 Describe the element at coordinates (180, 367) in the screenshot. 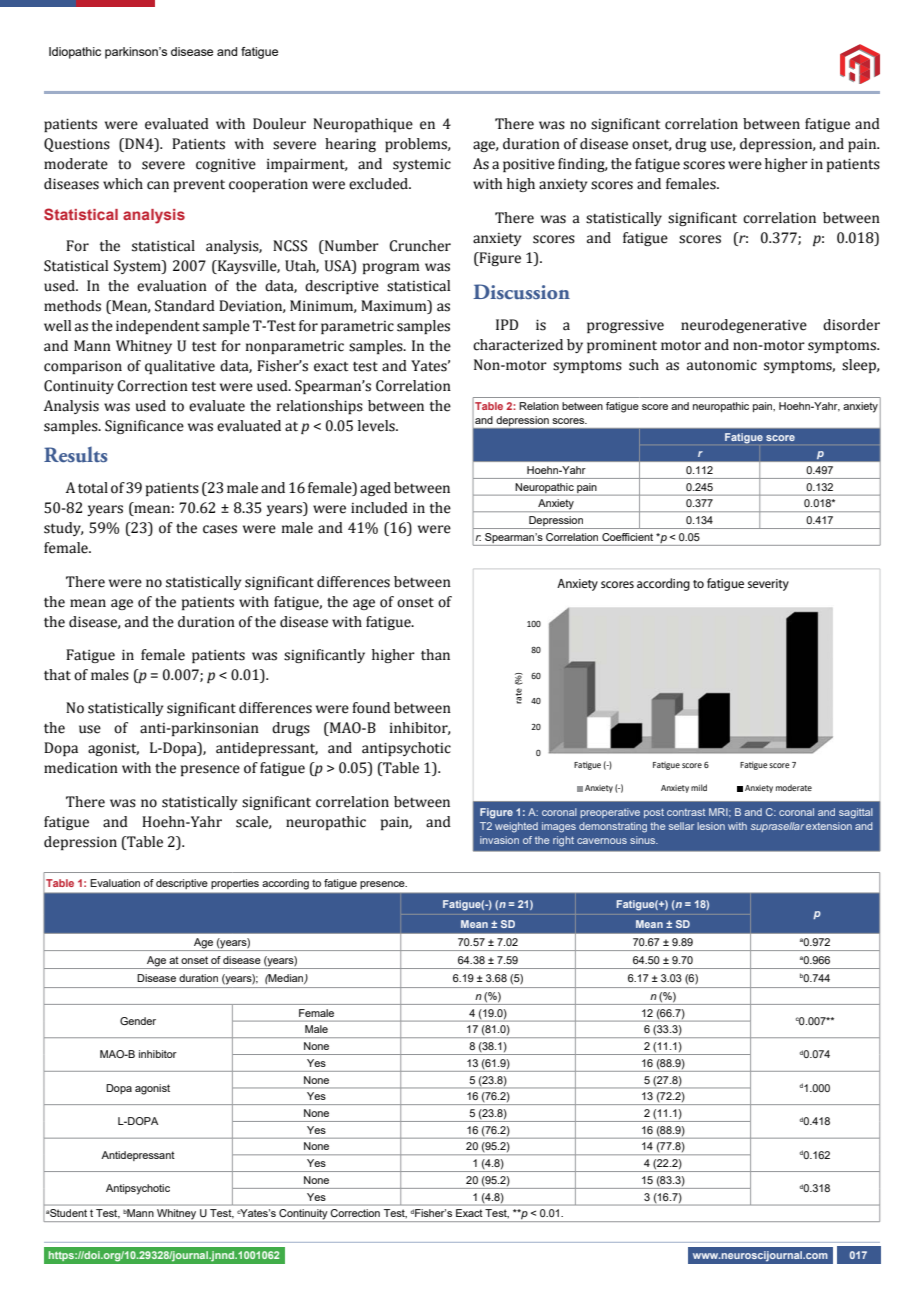

I see `qualitative` at that location.
